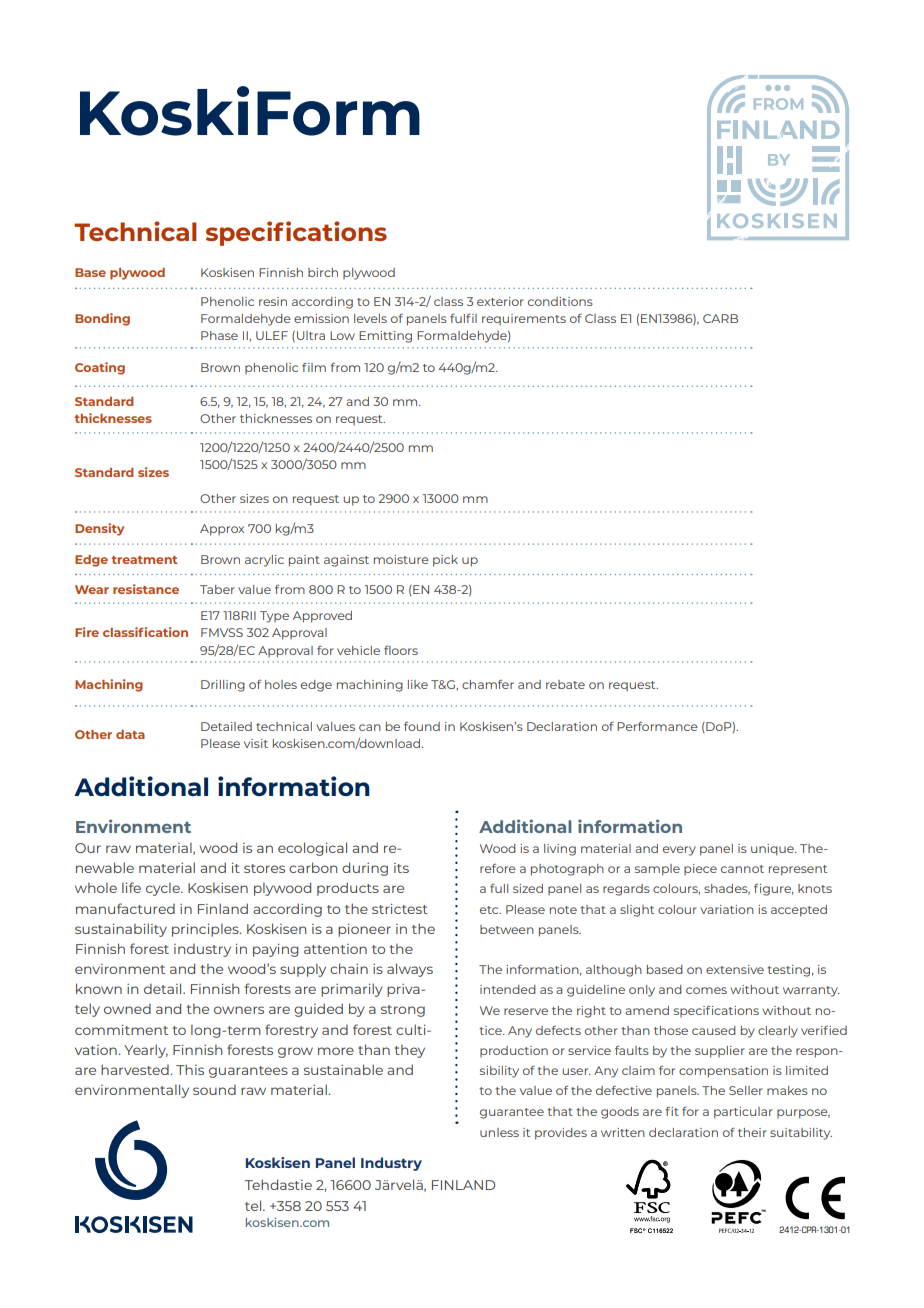 The height and width of the image is (1308, 924). What do you see at coordinates (560, 301) in the image?
I see `conditions` at bounding box center [560, 301].
